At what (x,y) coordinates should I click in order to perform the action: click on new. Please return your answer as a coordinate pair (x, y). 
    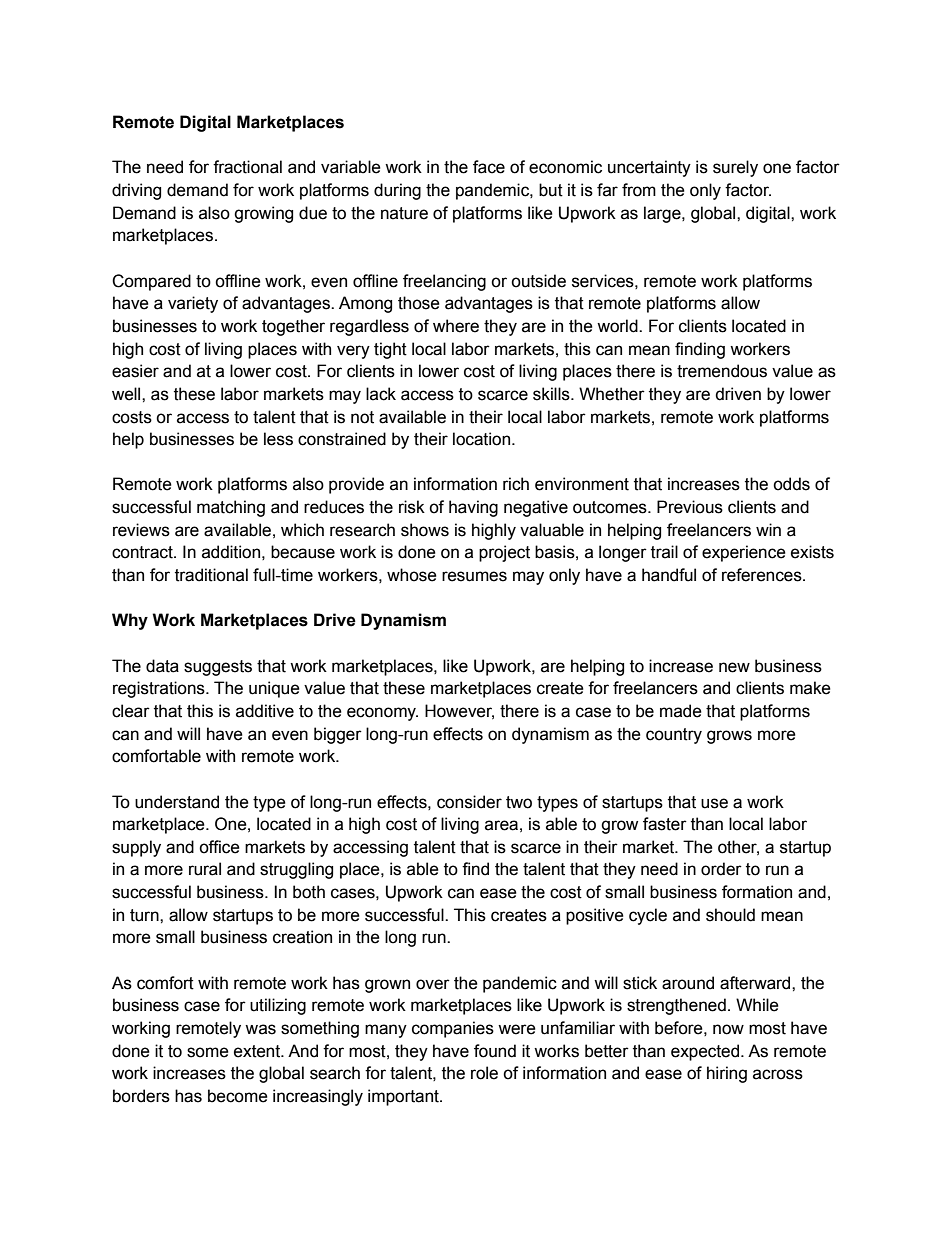
    Looking at the image, I should click on (734, 667).
